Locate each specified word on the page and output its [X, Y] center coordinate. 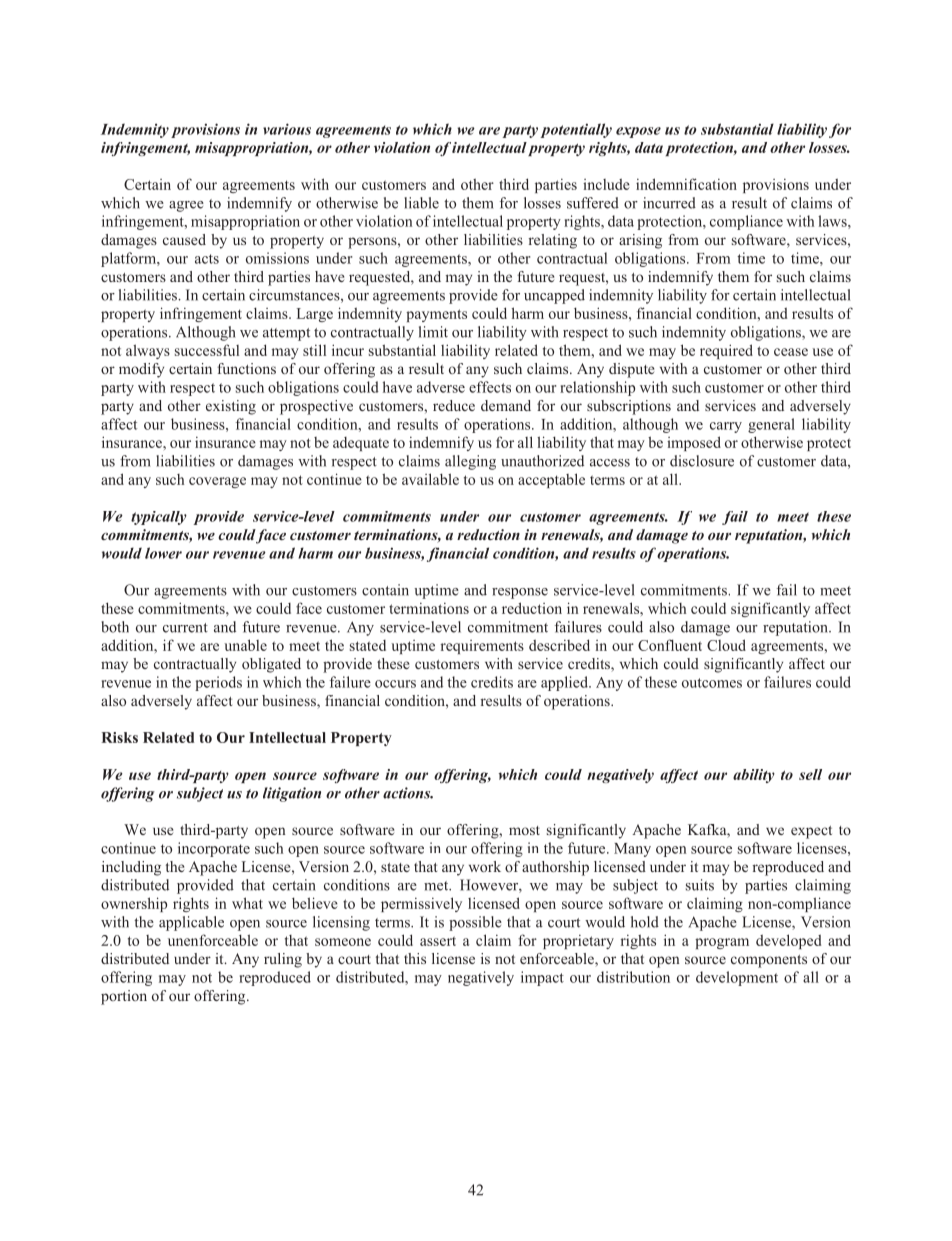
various [287, 129]
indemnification [686, 184]
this [415, 958]
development [737, 978]
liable [421, 203]
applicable [191, 923]
